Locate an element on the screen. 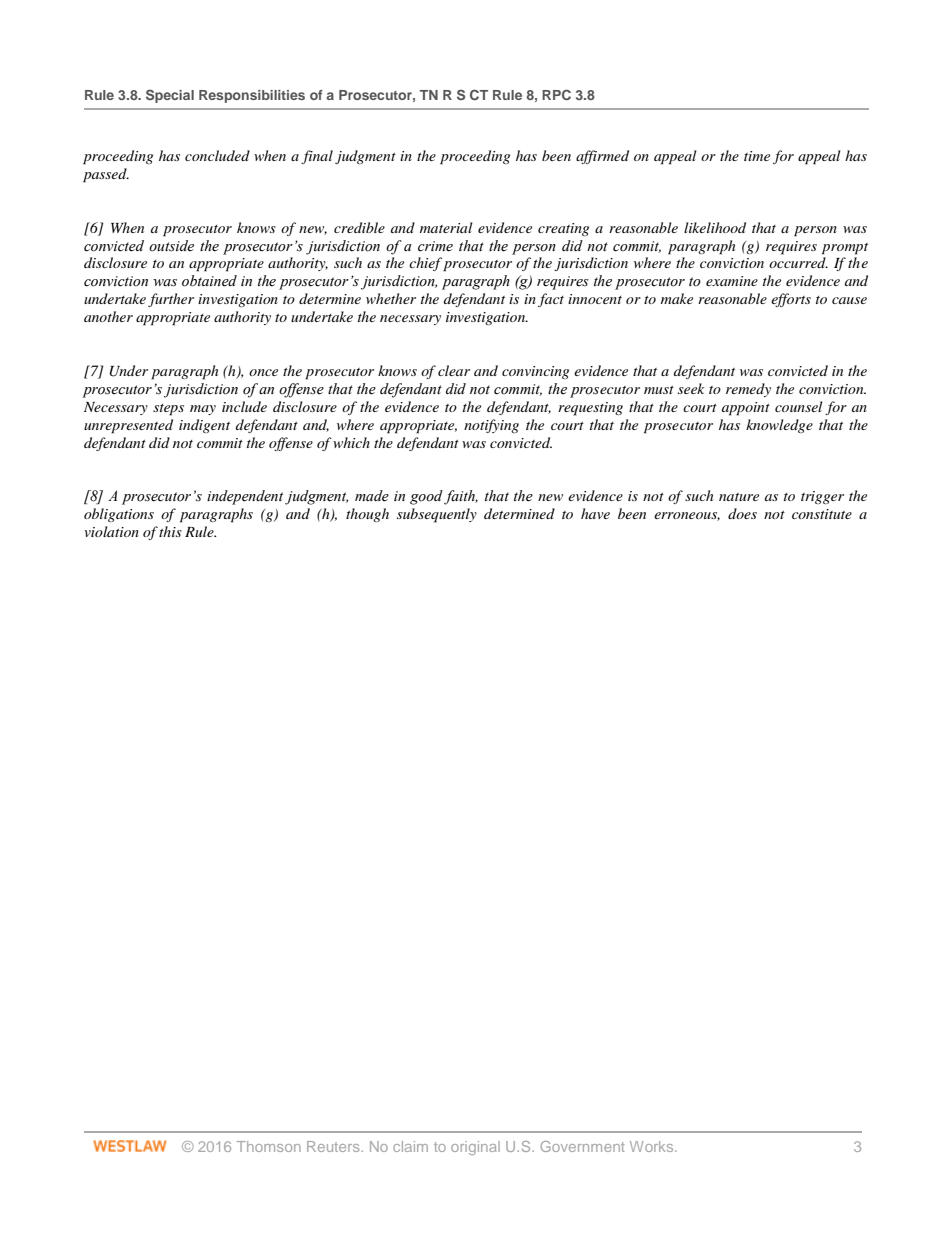 This screenshot has width=952, height=1233. this is located at coordinates (170, 531).
